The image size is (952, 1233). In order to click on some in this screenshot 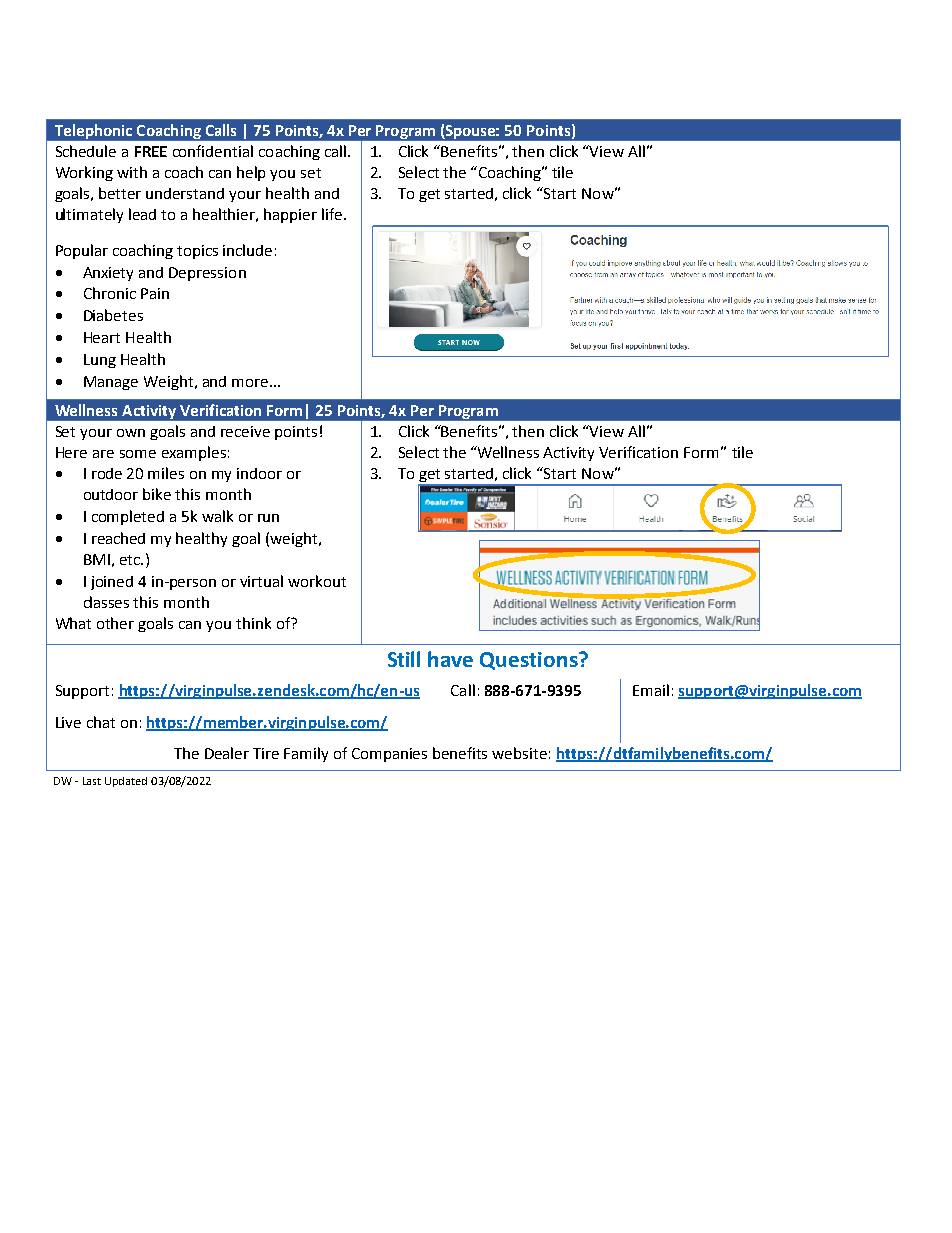, I will do `click(138, 454)`.
